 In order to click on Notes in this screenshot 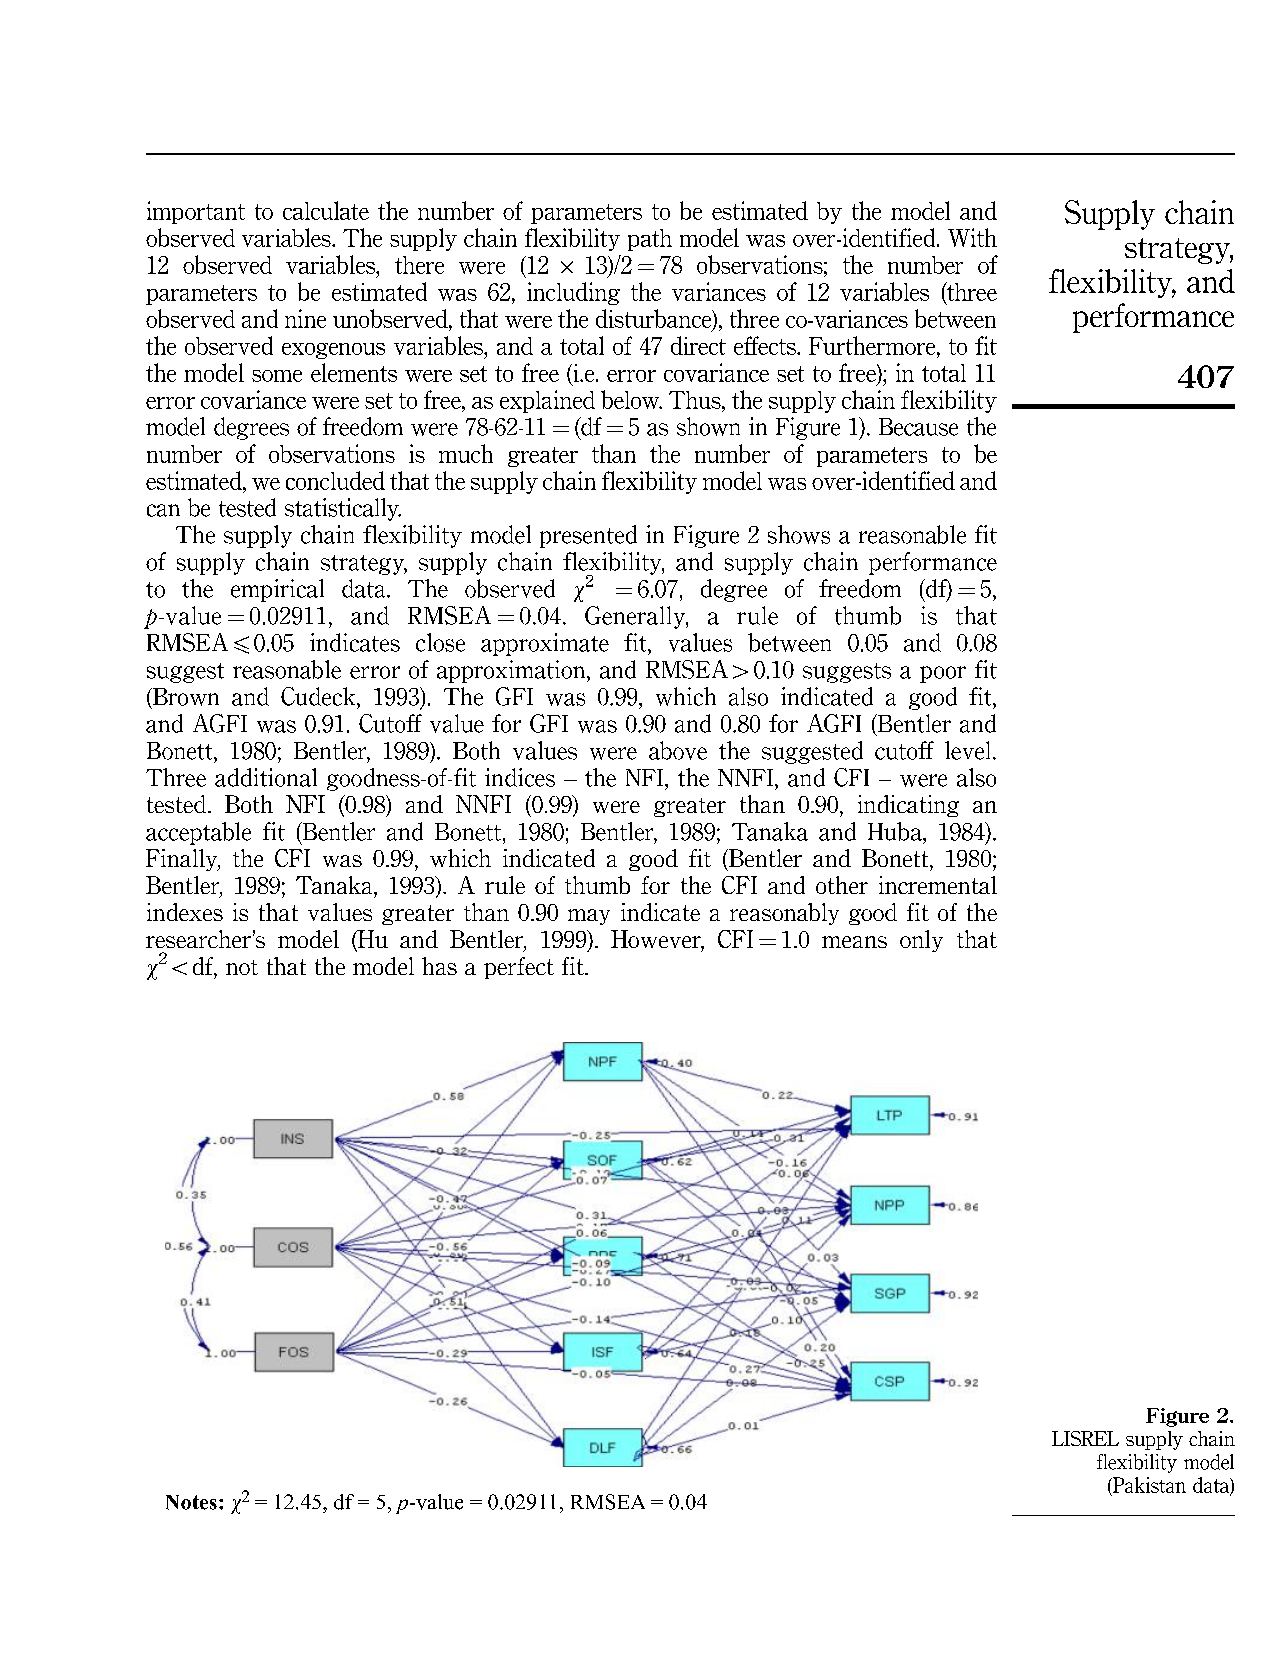, I will do `click(191, 1502)`.
